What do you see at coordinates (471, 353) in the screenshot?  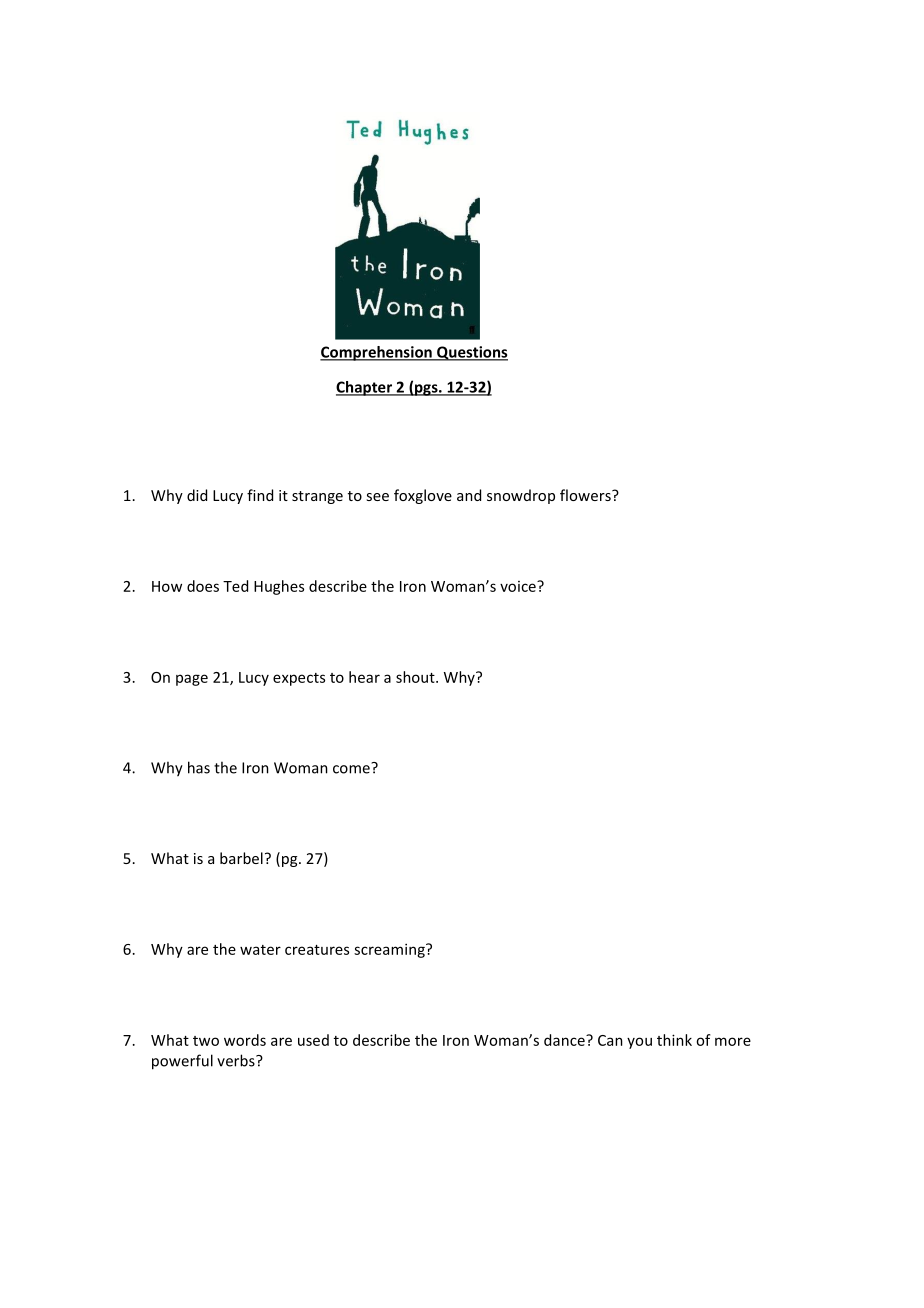 I see `Questions` at bounding box center [471, 353].
